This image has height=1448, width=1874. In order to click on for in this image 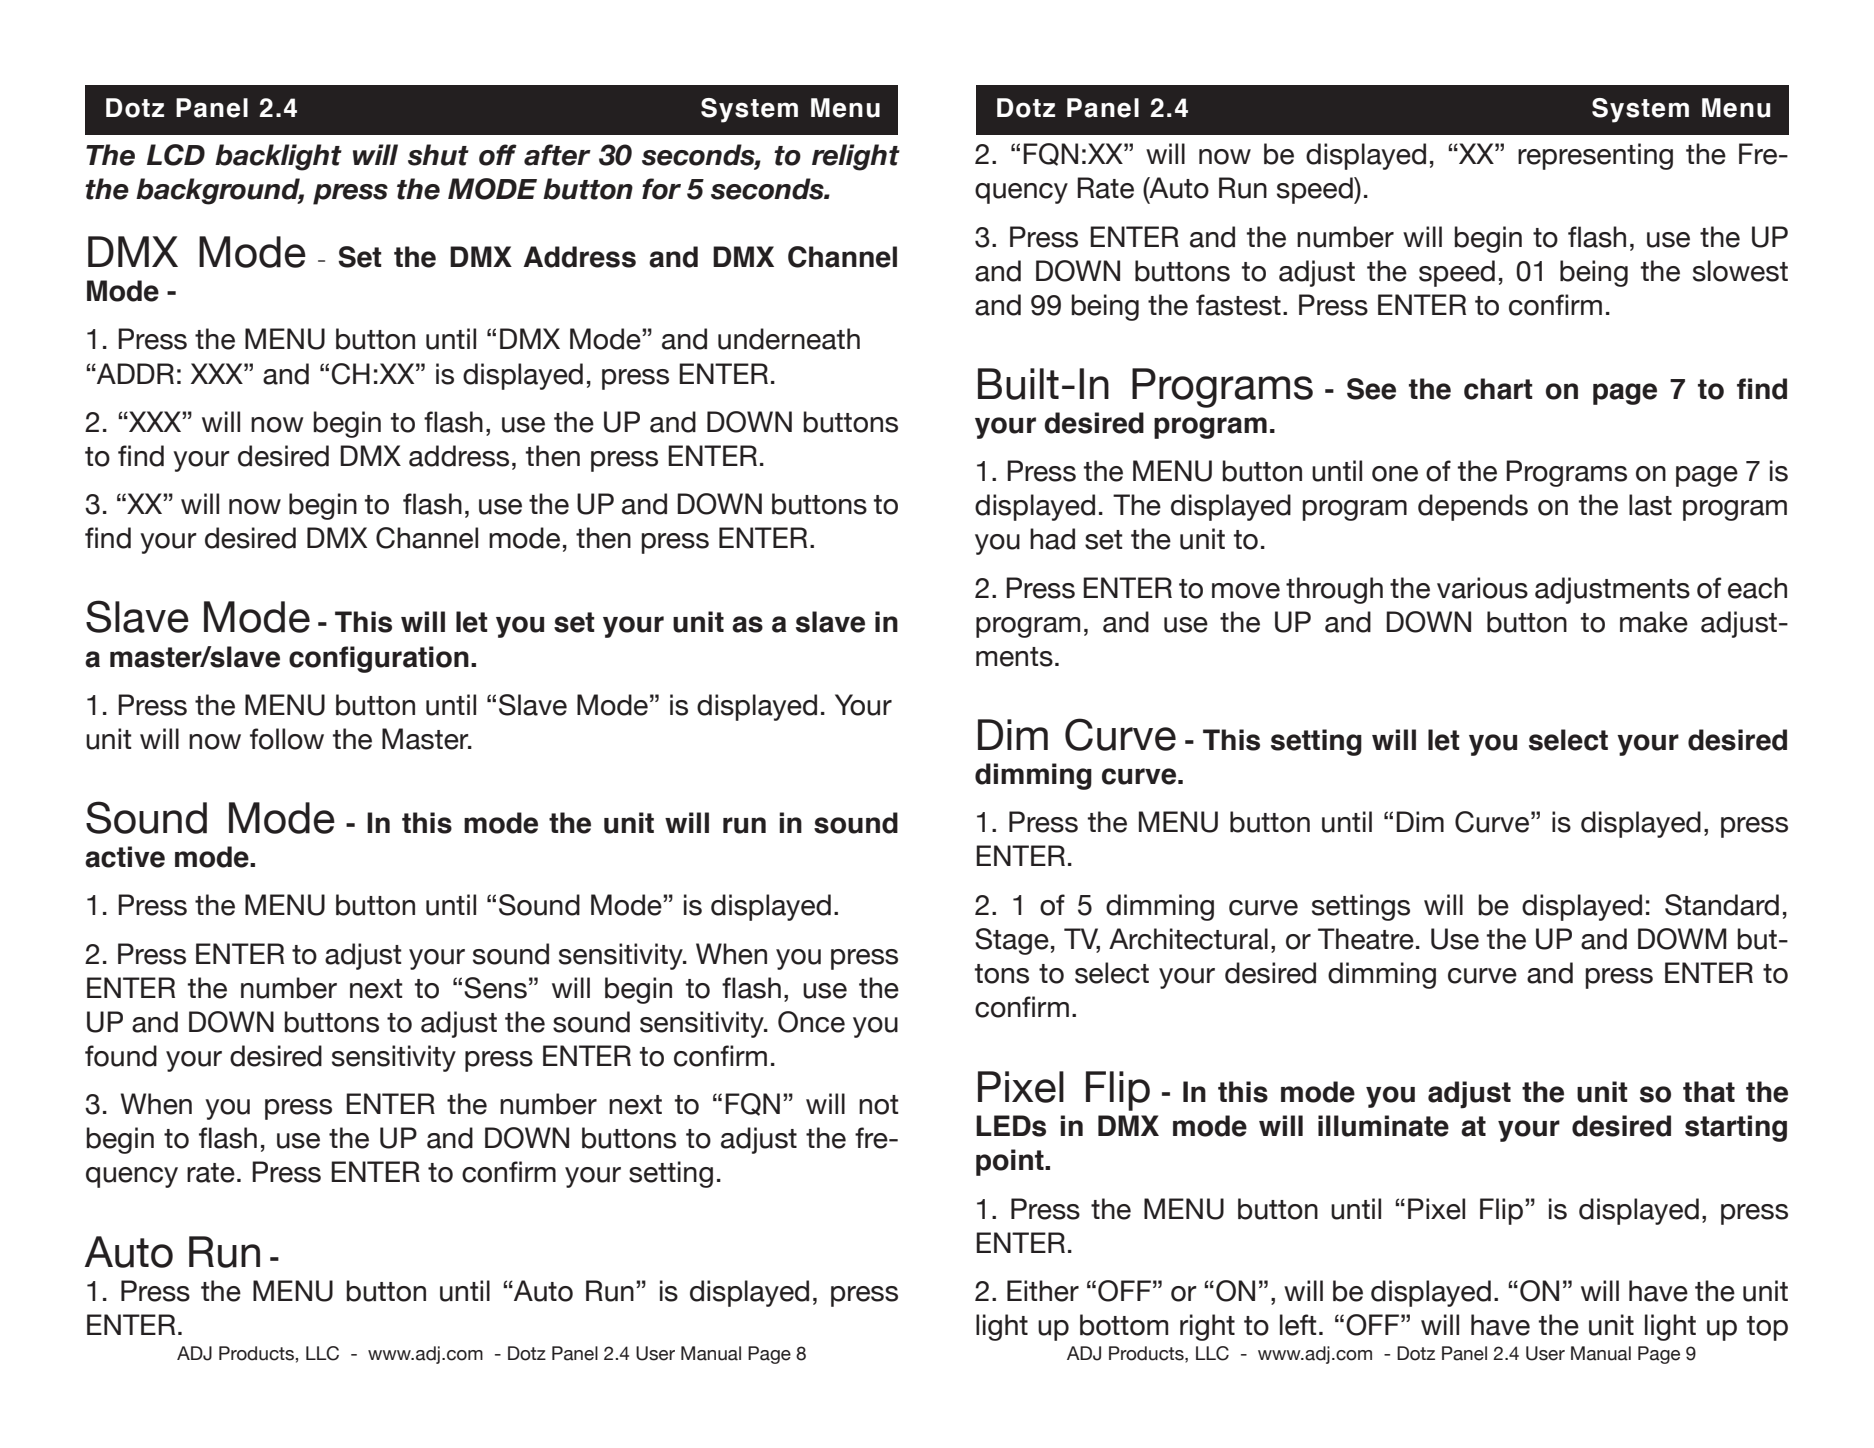, I will do `click(661, 189)`.
